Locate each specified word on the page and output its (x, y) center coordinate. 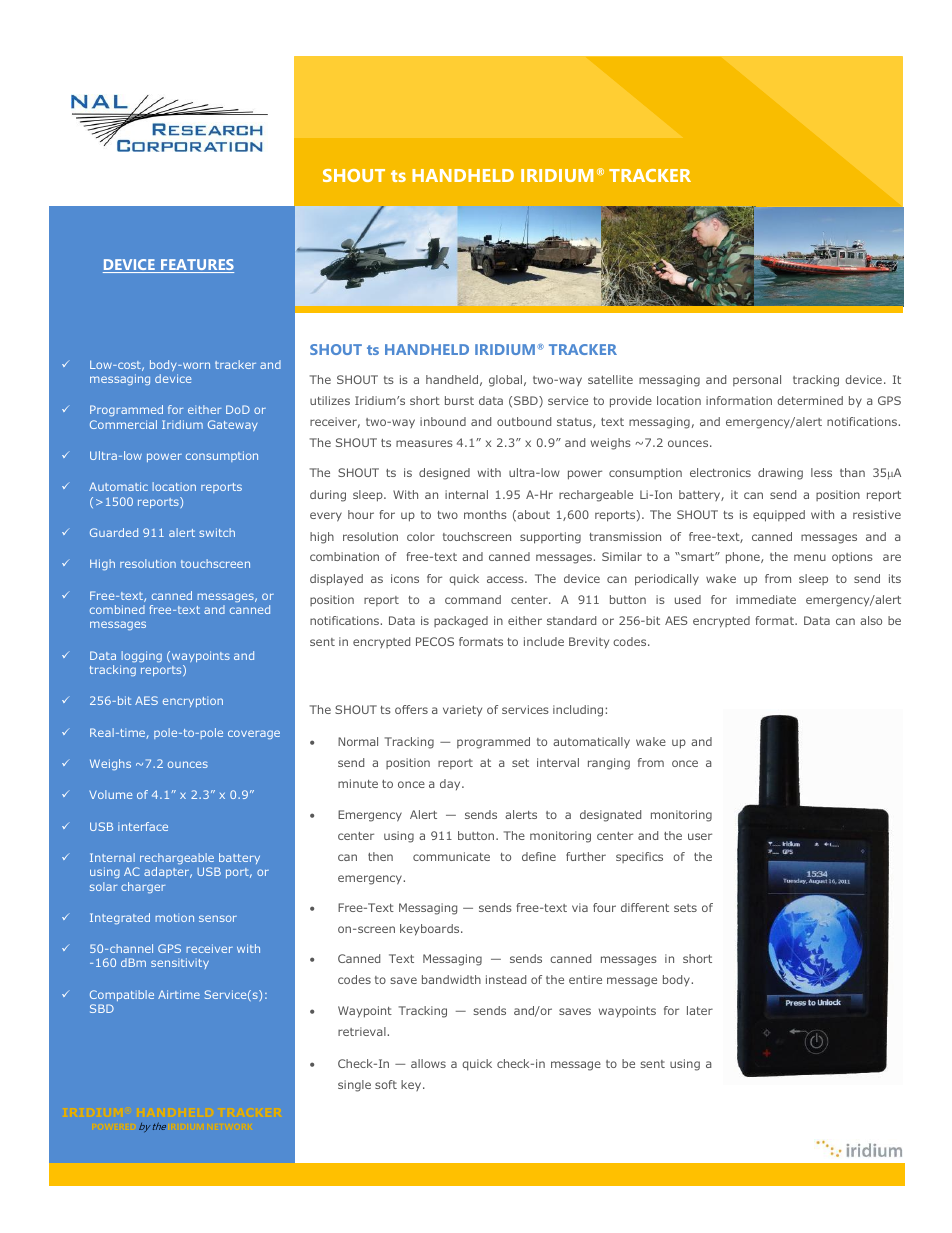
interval (558, 762)
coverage (254, 734)
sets (685, 908)
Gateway (233, 425)
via (580, 907)
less (821, 472)
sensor (218, 918)
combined (117, 609)
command (473, 599)
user (700, 836)
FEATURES (196, 266)
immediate (766, 599)
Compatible (122, 995)
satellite (610, 379)
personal (757, 380)
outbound (524, 421)
